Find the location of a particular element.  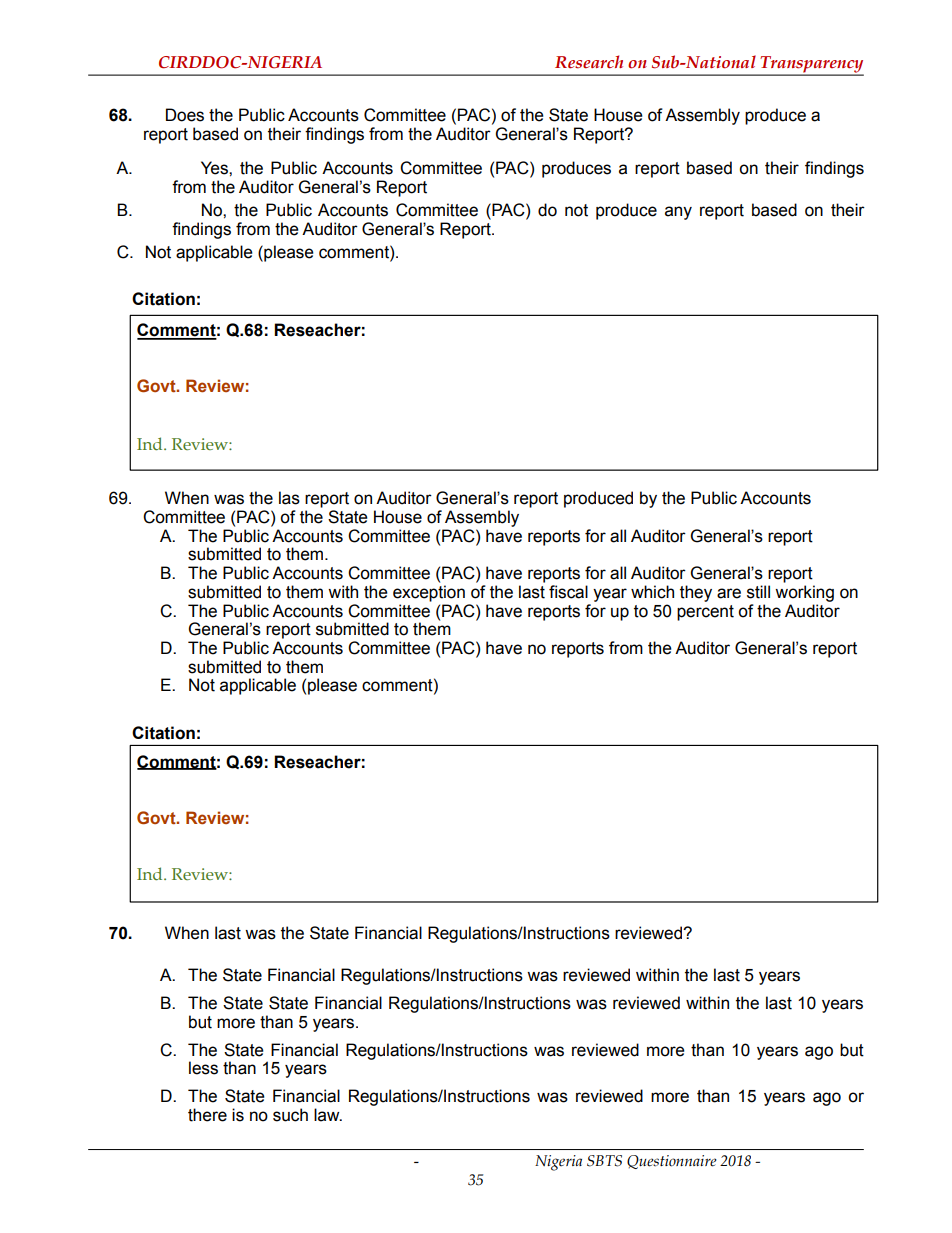

fiscal is located at coordinates (568, 592).
